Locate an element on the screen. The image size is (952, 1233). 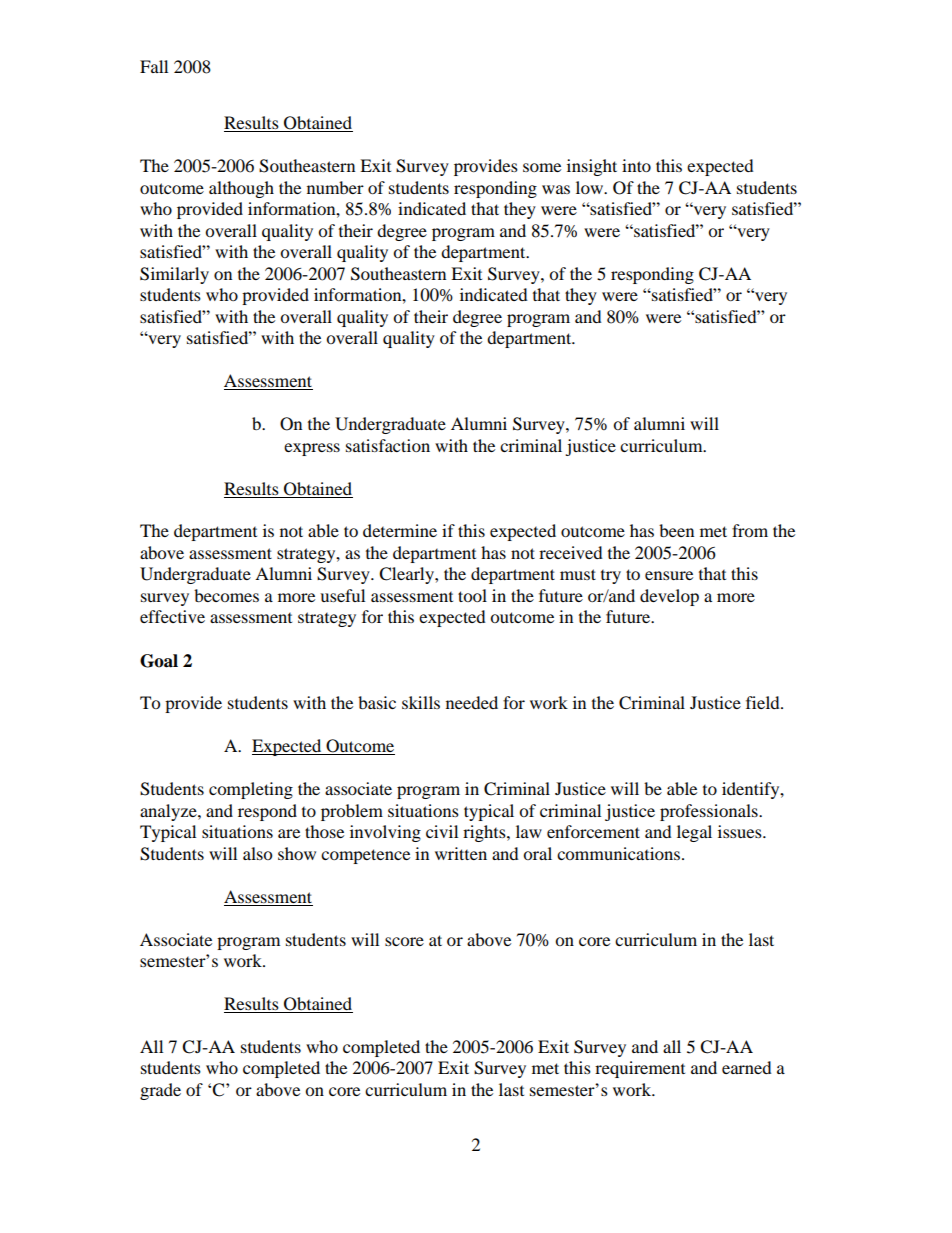
becomes is located at coordinates (226, 595).
